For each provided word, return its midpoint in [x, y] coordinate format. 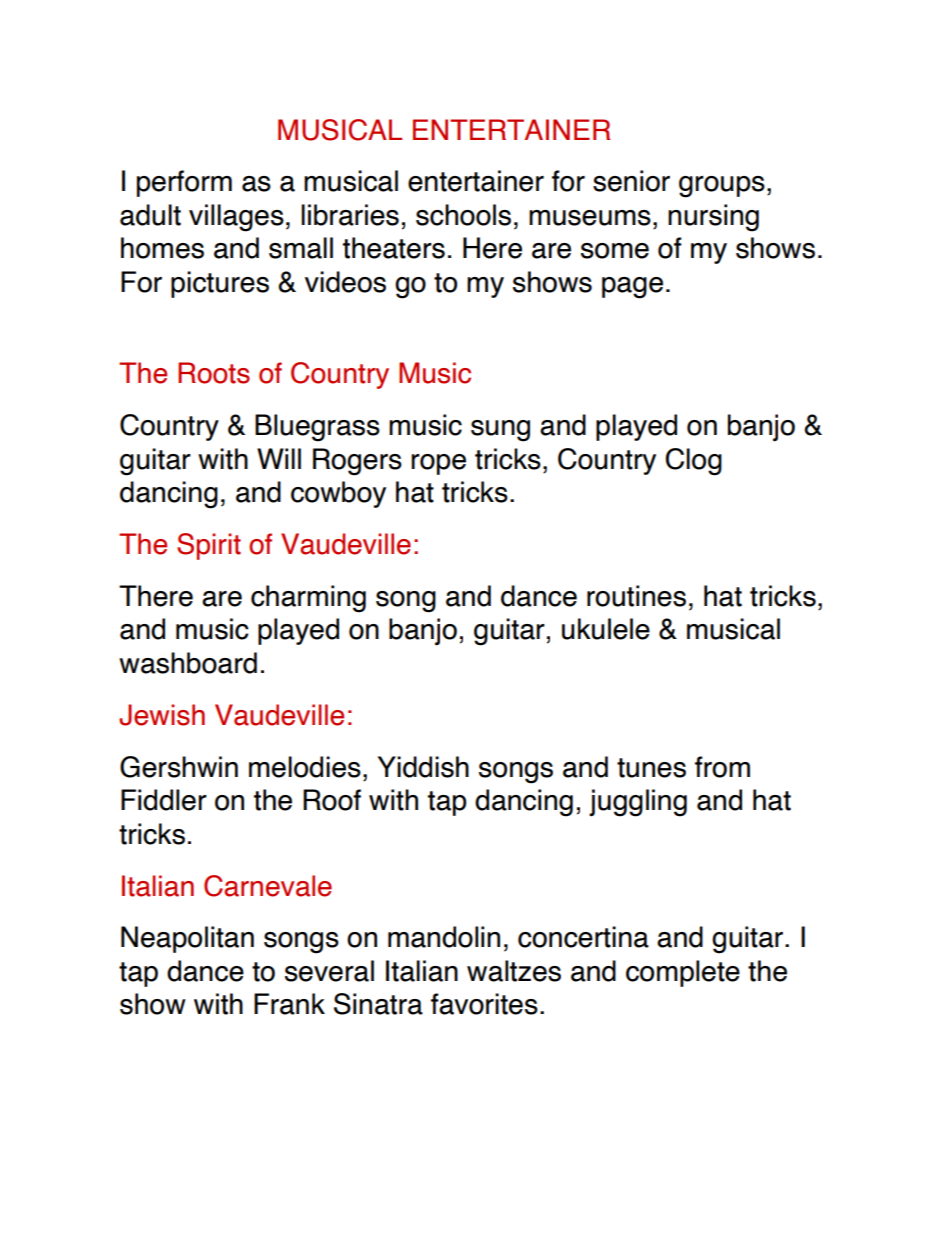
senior [631, 181]
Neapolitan [187, 939]
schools [463, 215]
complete [683, 973]
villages [236, 218]
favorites [484, 1004]
